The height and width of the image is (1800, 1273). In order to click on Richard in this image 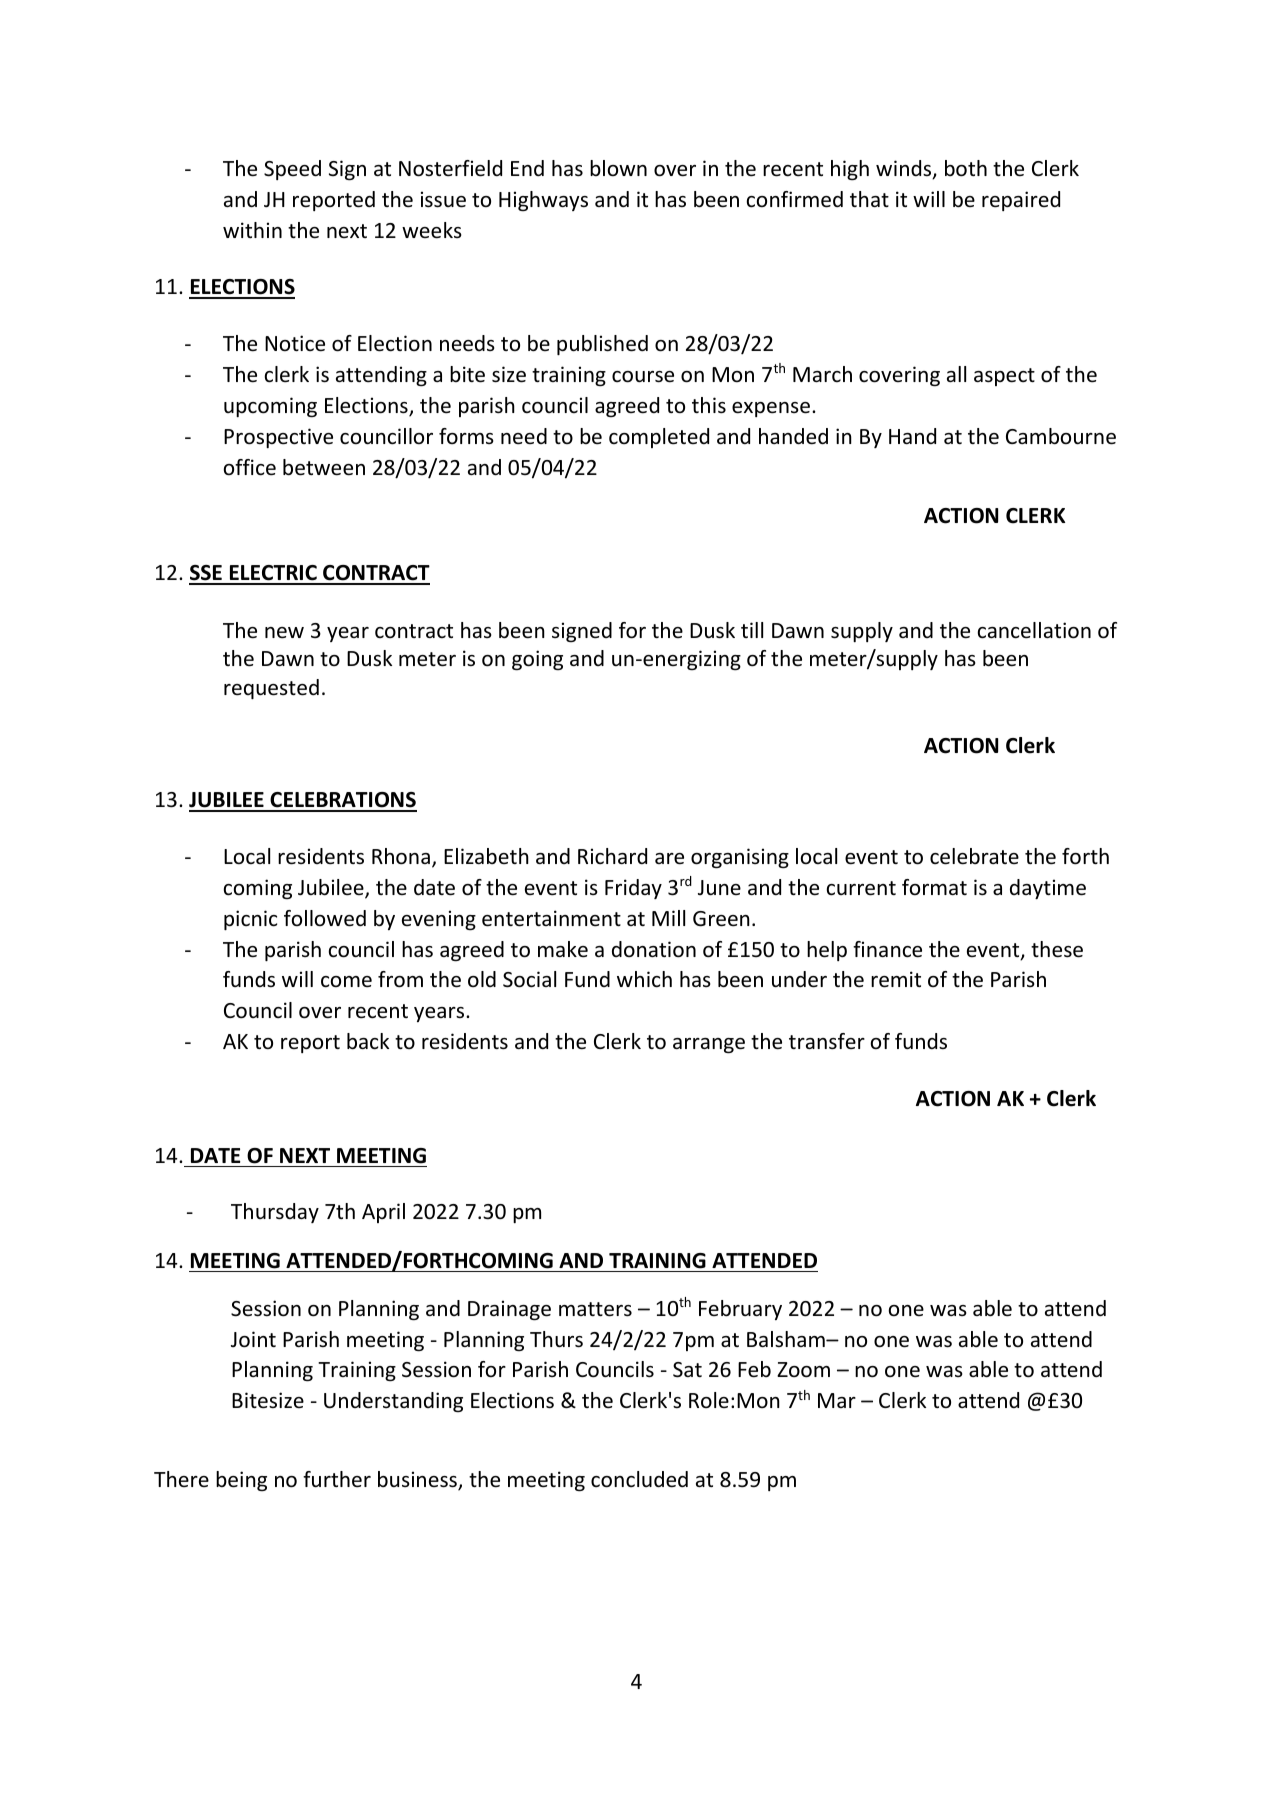, I will do `click(612, 856)`.
